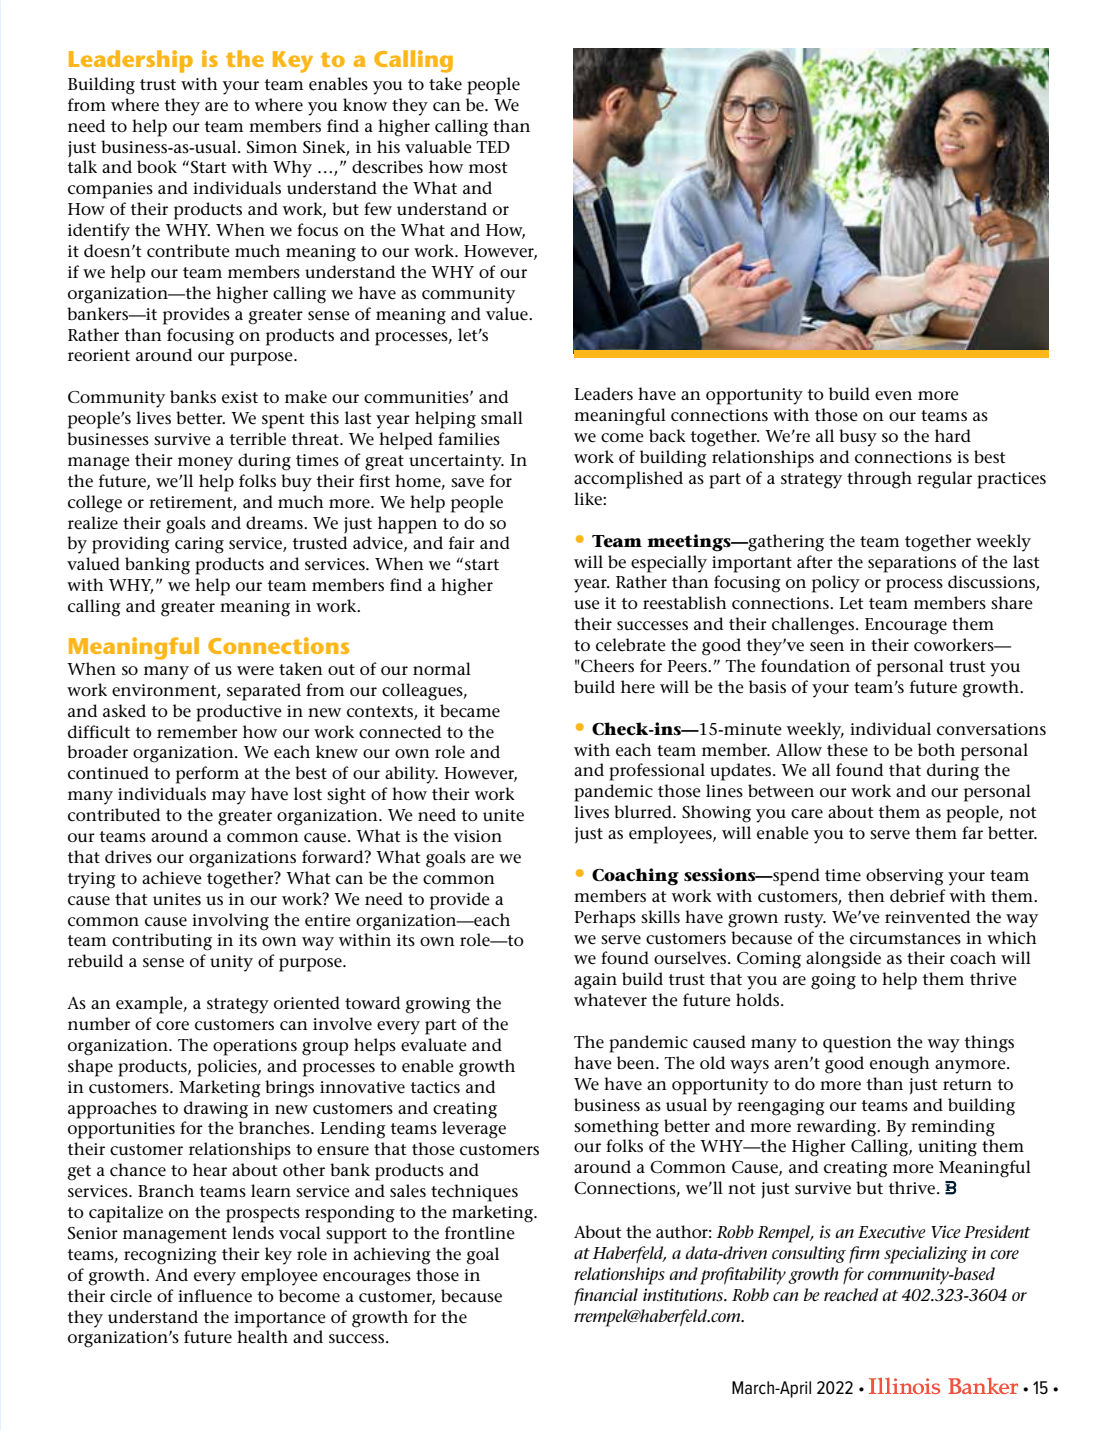 This page has height=1441, width=1113. What do you see at coordinates (488, 167) in the page?
I see `most` at bounding box center [488, 167].
